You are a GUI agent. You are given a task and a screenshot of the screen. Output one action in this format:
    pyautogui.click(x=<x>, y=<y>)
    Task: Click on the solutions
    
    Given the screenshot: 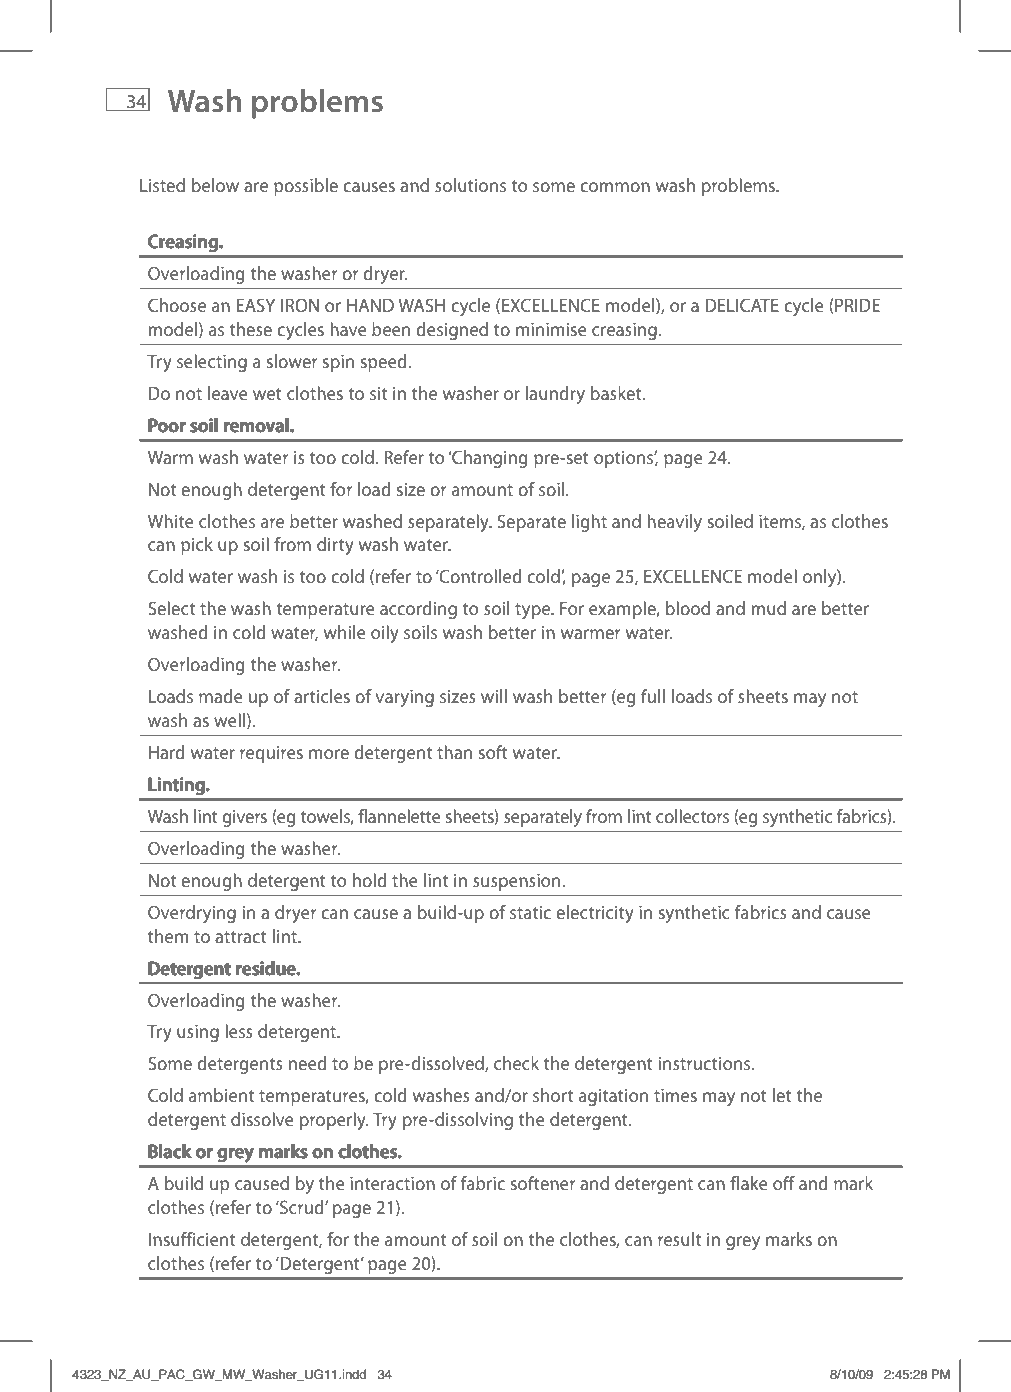 What is the action you would take?
    pyautogui.click(x=470, y=185)
